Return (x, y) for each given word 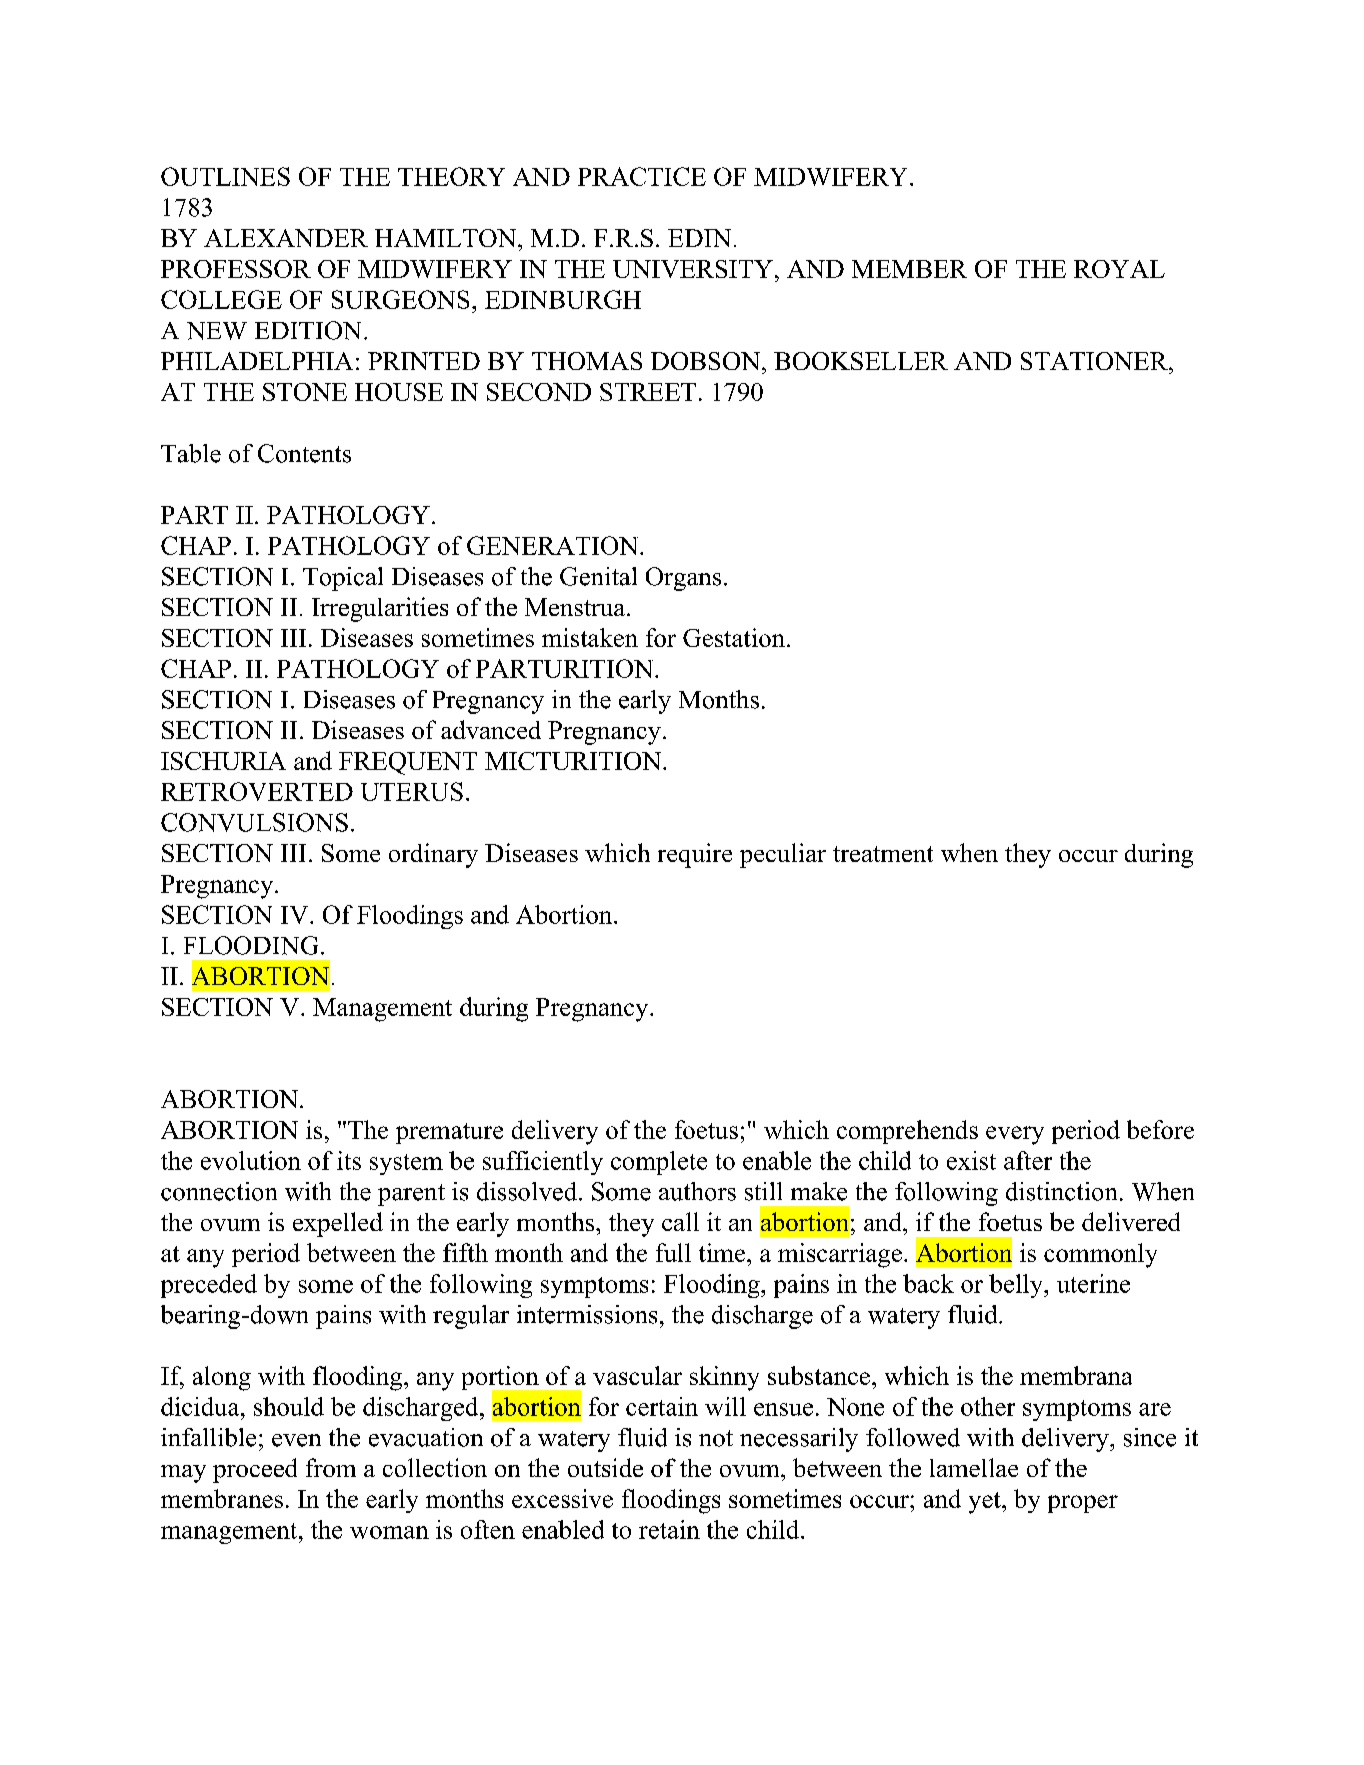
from (331, 1467)
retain (669, 1529)
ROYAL (1119, 269)
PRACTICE (642, 176)
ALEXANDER (286, 238)
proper (1083, 1504)
